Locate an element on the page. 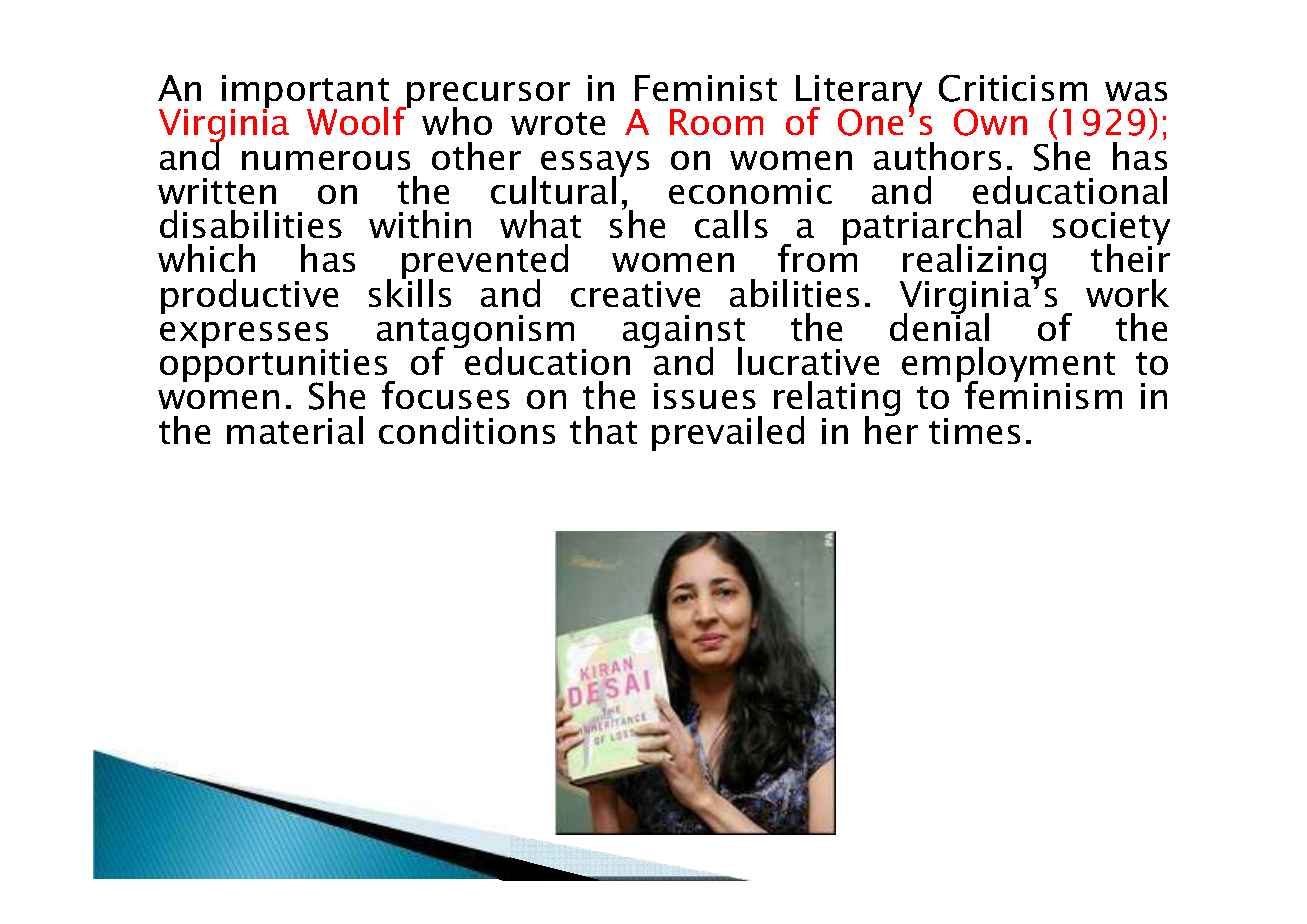  Criticism is located at coordinates (1013, 88).
